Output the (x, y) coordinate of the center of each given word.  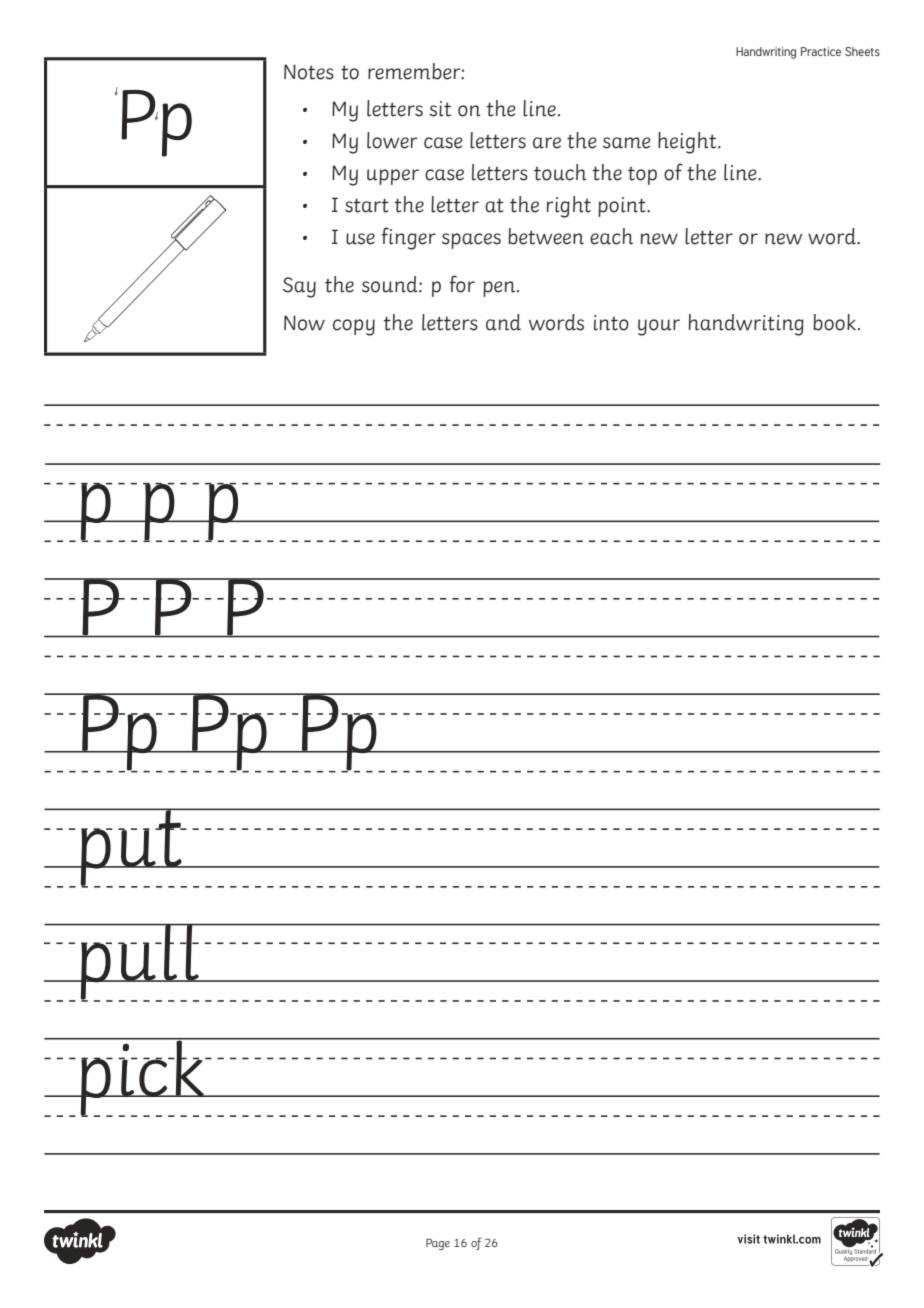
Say (299, 287)
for (462, 284)
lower (392, 140)
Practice (821, 51)
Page (438, 1244)
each (611, 236)
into (611, 323)
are (547, 143)
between (546, 236)
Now (304, 323)
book (834, 322)
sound (391, 284)
